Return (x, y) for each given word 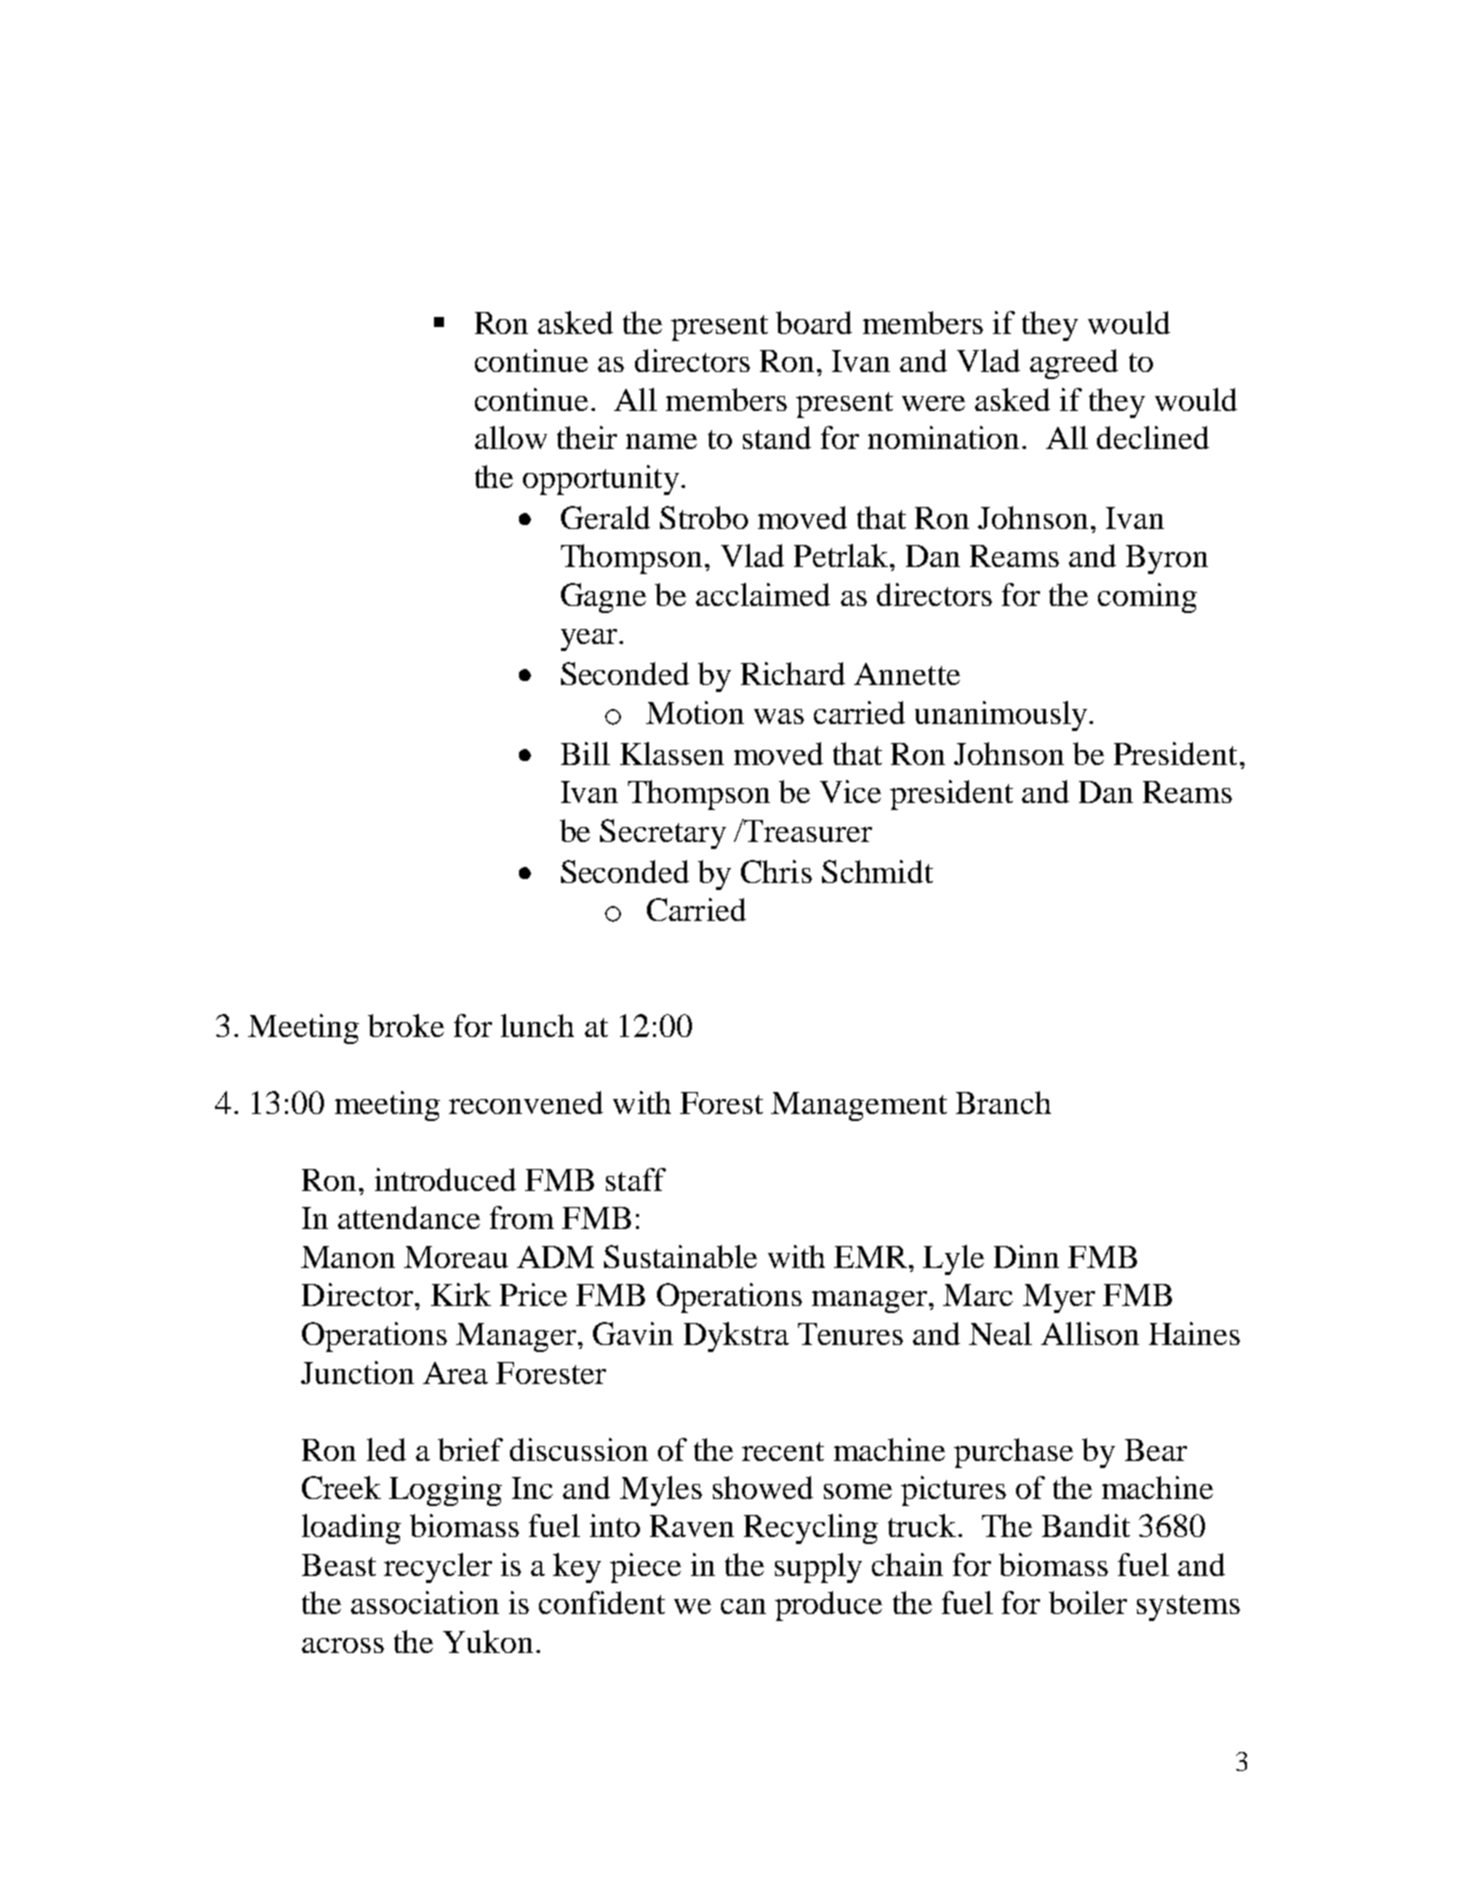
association (425, 1602)
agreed (1074, 364)
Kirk (461, 1294)
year (590, 640)
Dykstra (736, 1337)
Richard (793, 673)
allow (511, 437)
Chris (776, 871)
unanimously (1001, 716)
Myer (1059, 1298)
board (814, 322)
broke (406, 1025)
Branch (1003, 1102)
